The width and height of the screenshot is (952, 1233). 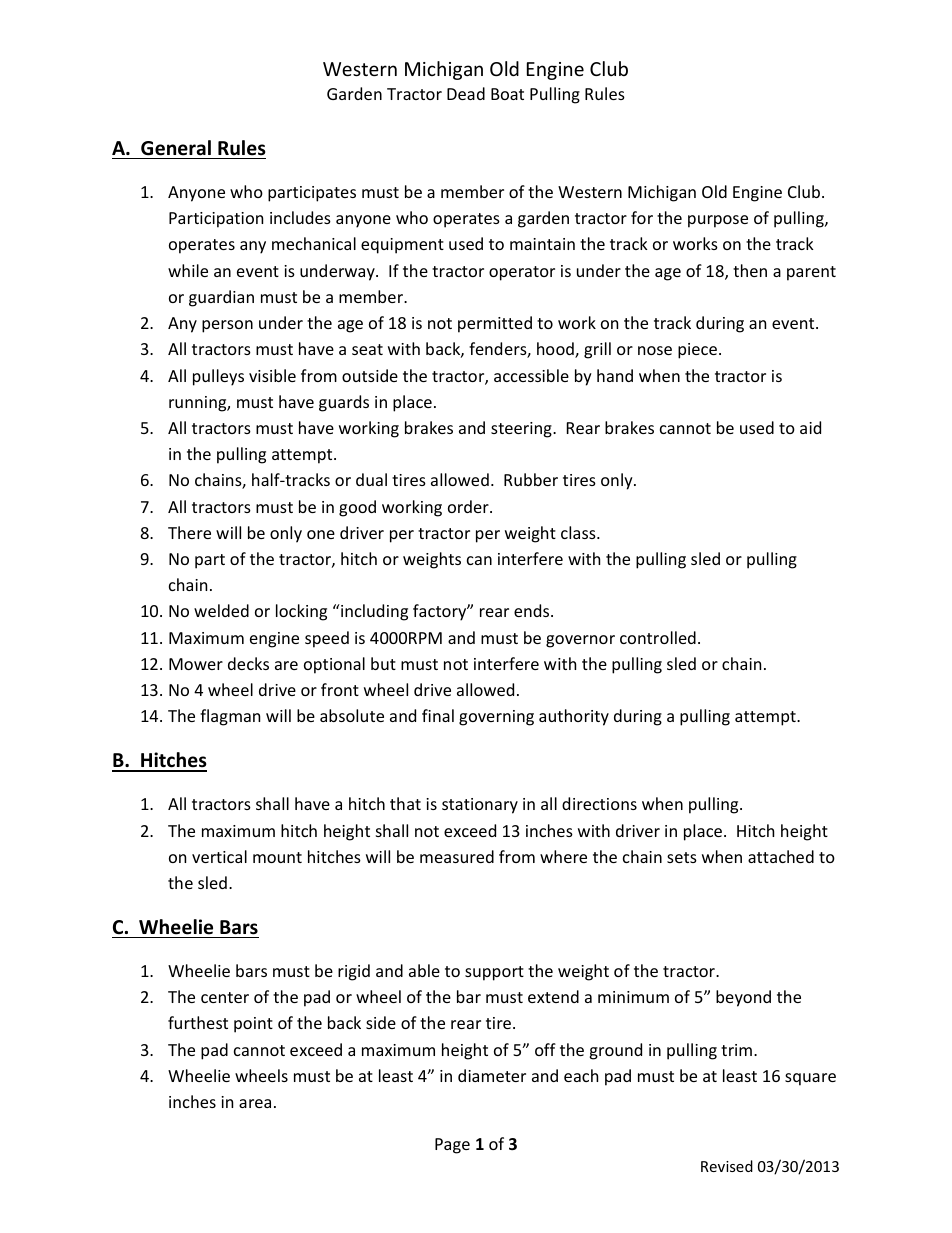 What do you see at coordinates (781, 856) in the screenshot?
I see `attached` at bounding box center [781, 856].
